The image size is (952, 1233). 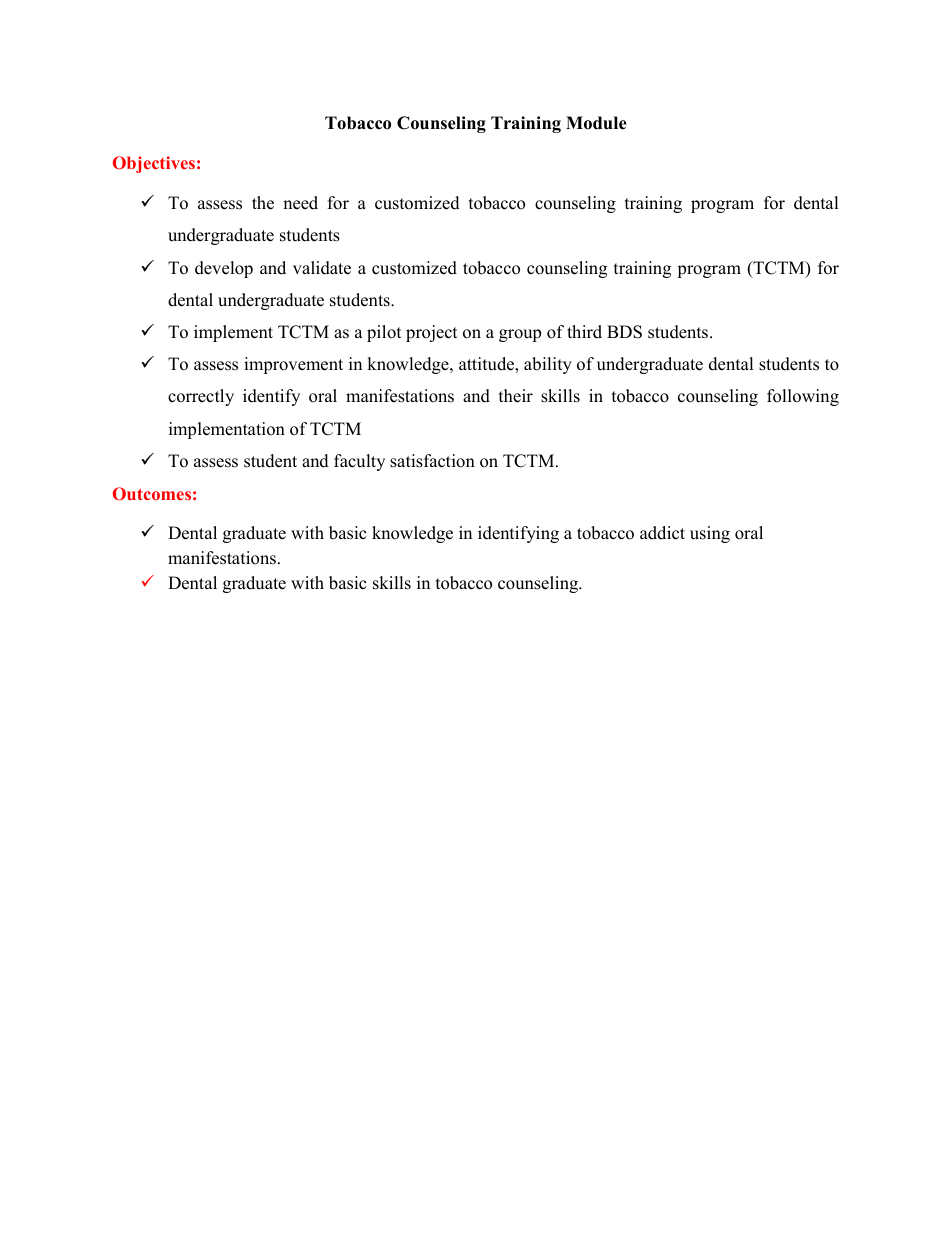 What do you see at coordinates (300, 203) in the screenshot?
I see `need` at bounding box center [300, 203].
